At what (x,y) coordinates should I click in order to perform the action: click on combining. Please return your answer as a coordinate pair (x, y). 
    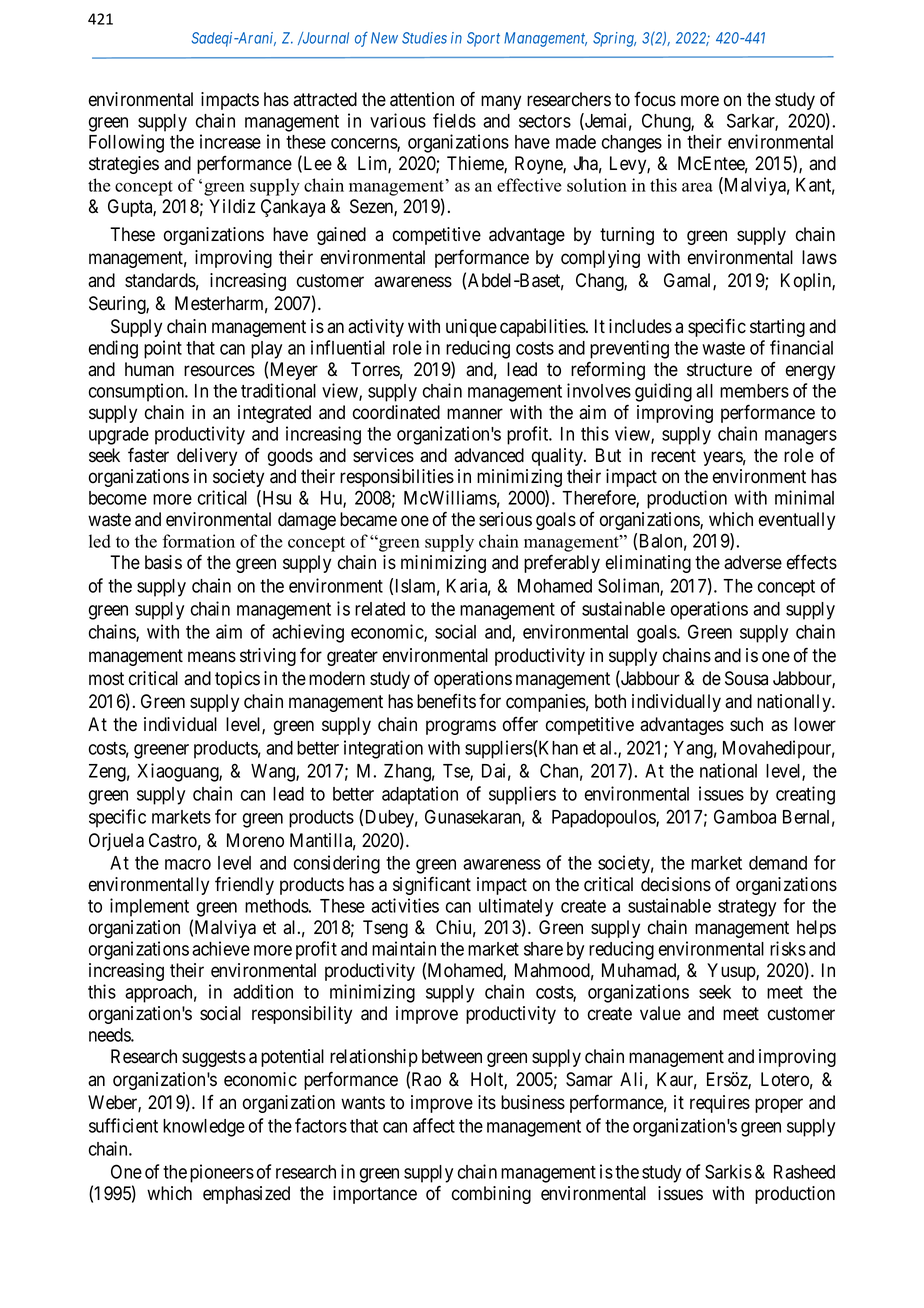
    Looking at the image, I should click on (491, 1195).
